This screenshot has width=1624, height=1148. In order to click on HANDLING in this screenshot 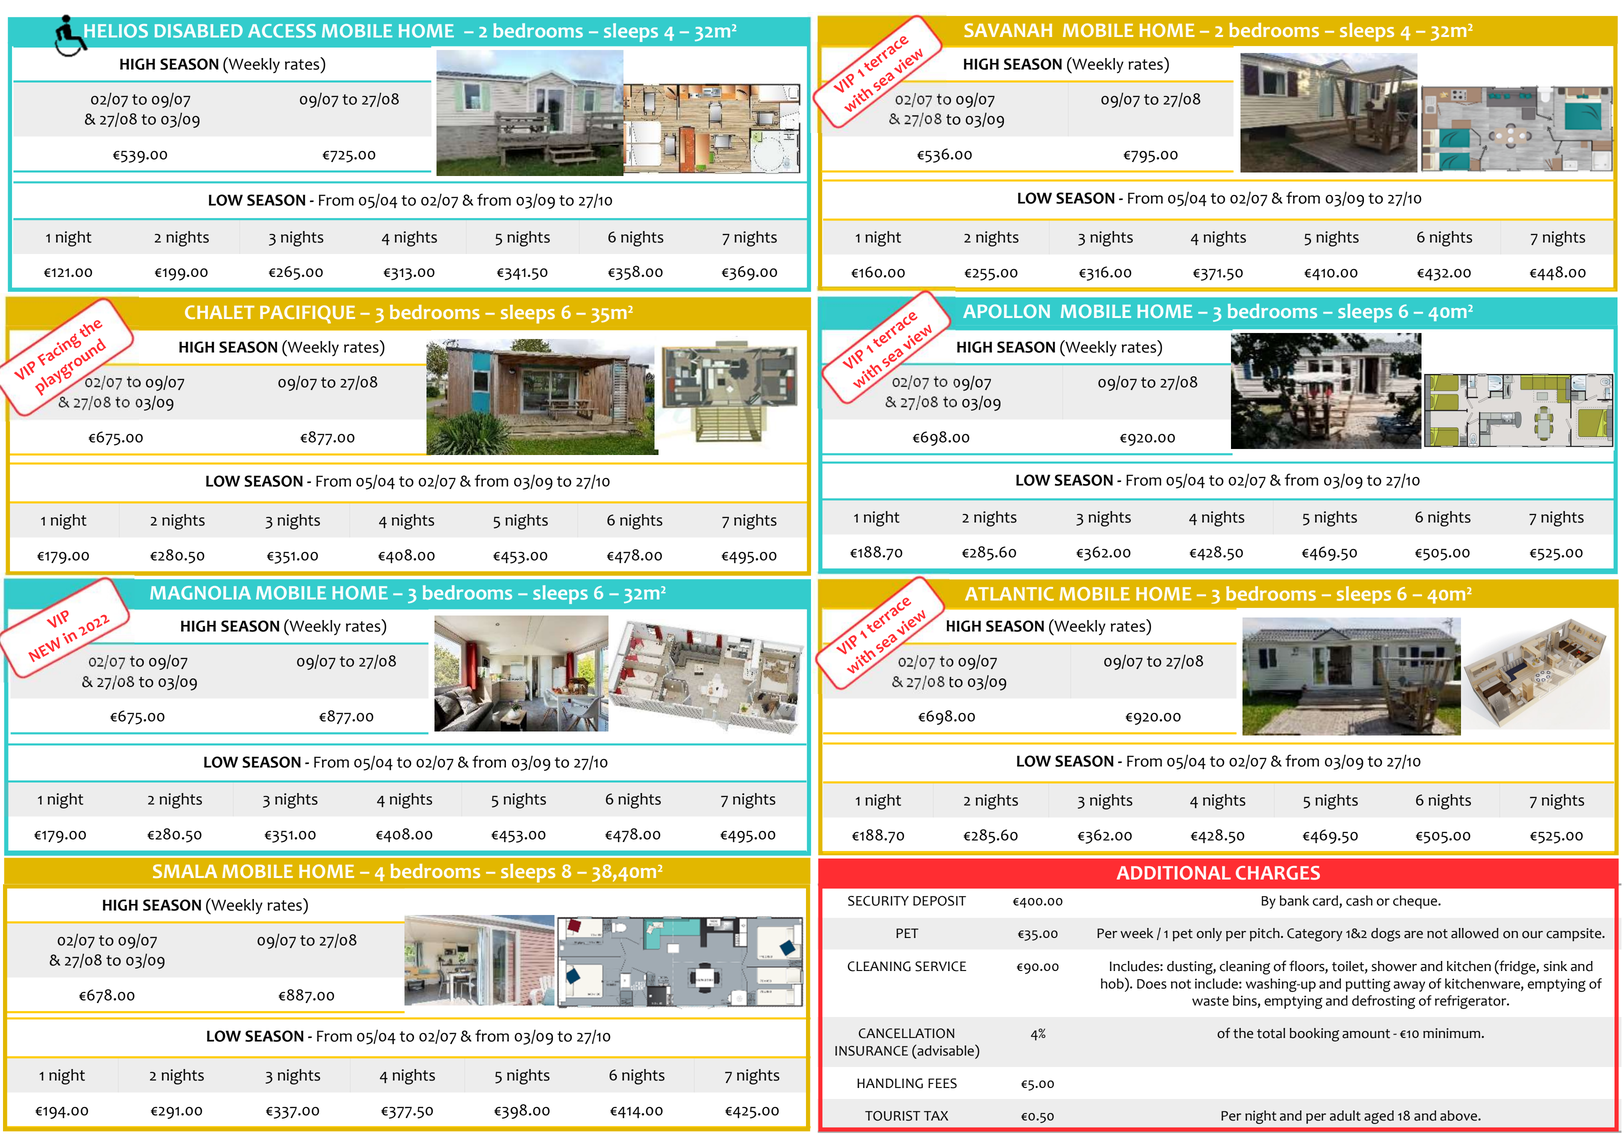, I will do `click(890, 1083)`.
